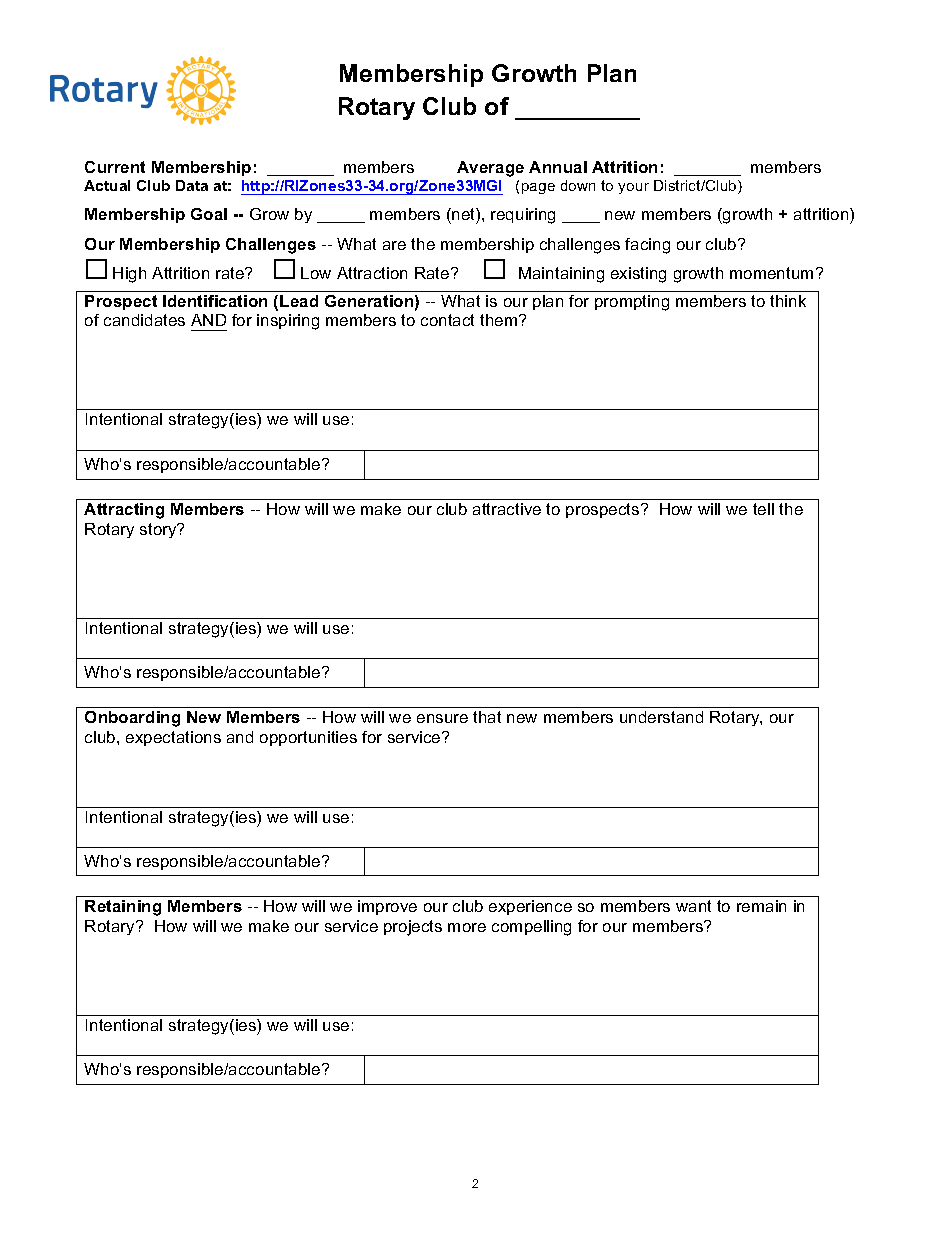 The height and width of the page is (1233, 952). I want to click on story, so click(159, 530).
